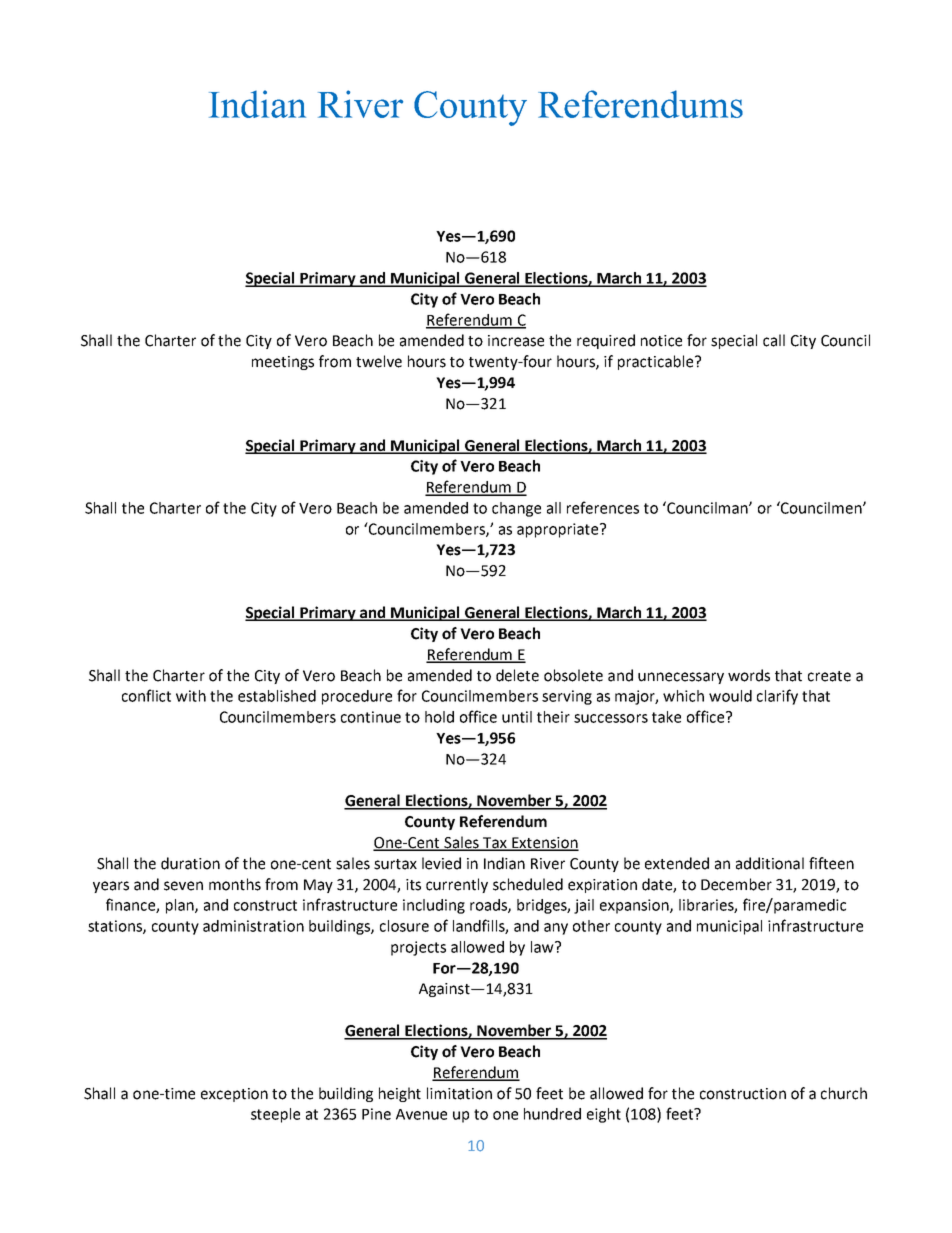 Image resolution: width=952 pixels, height=1233 pixels. I want to click on exception, so click(234, 1095).
